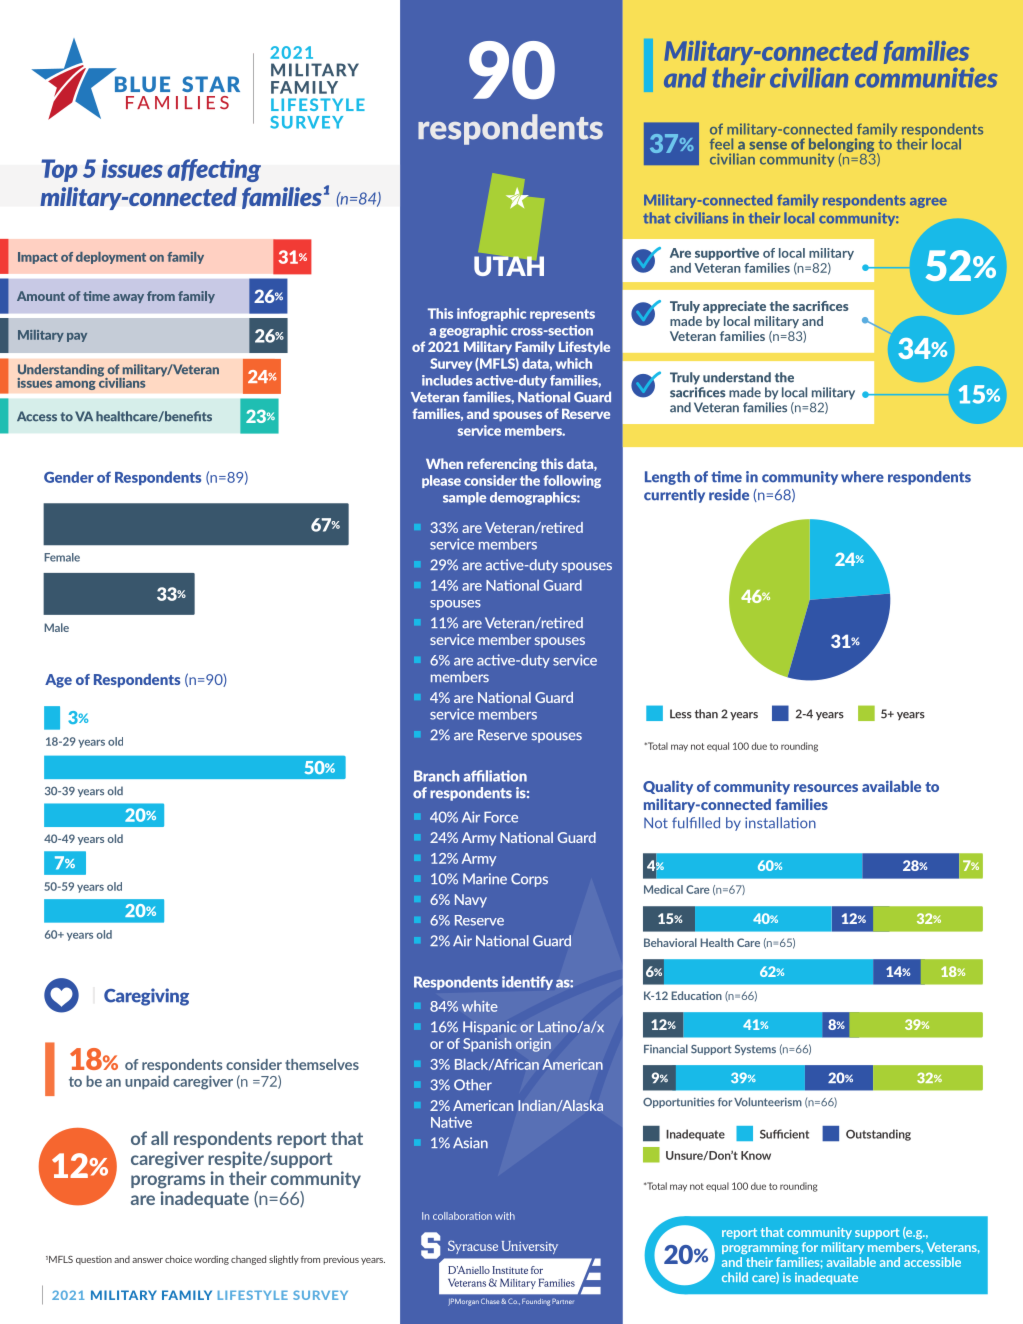 This page has height=1324, width=1023. I want to click on UTAH, so click(509, 266).
